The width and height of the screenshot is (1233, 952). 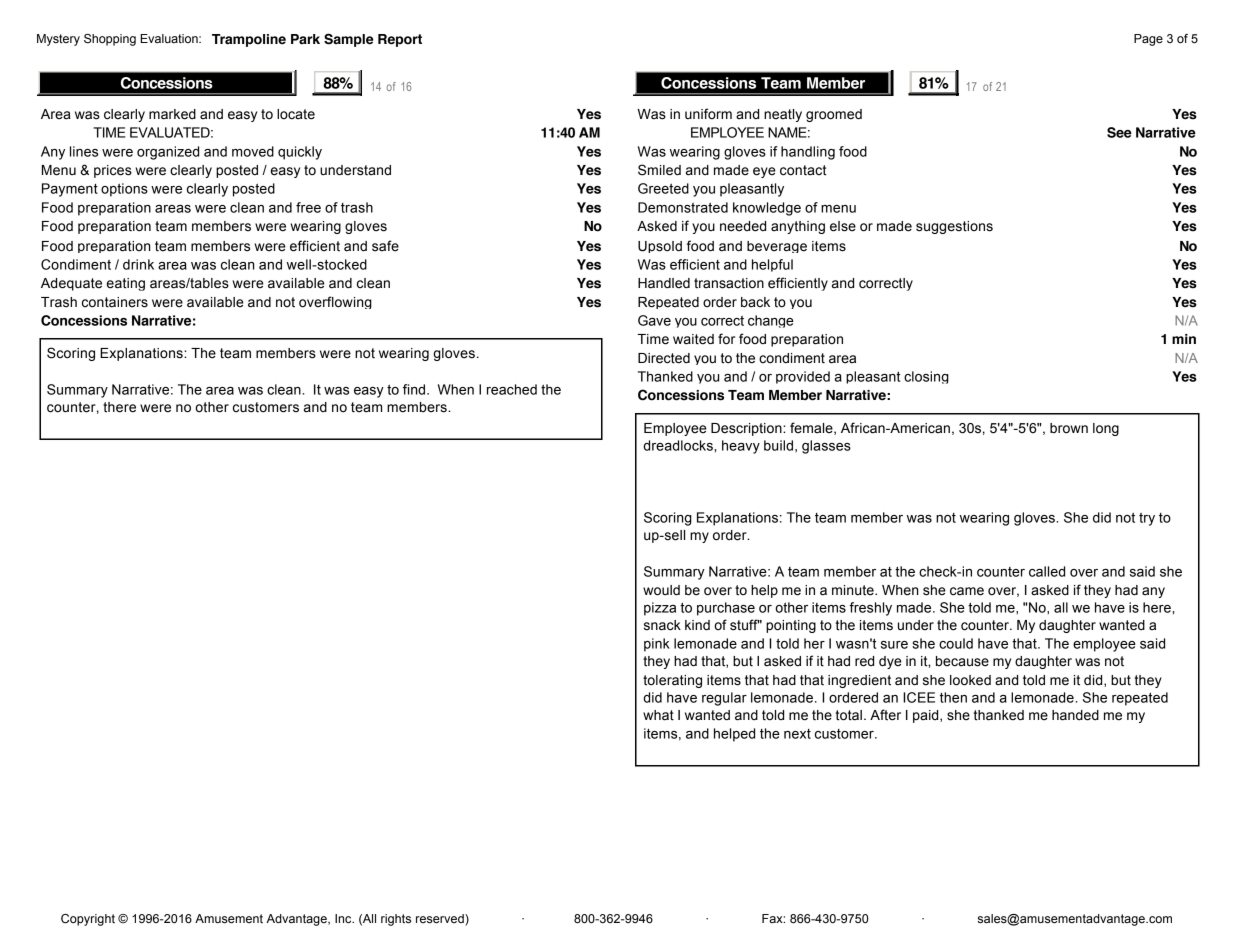 What do you see at coordinates (1075, 715) in the screenshot?
I see `handed` at bounding box center [1075, 715].
